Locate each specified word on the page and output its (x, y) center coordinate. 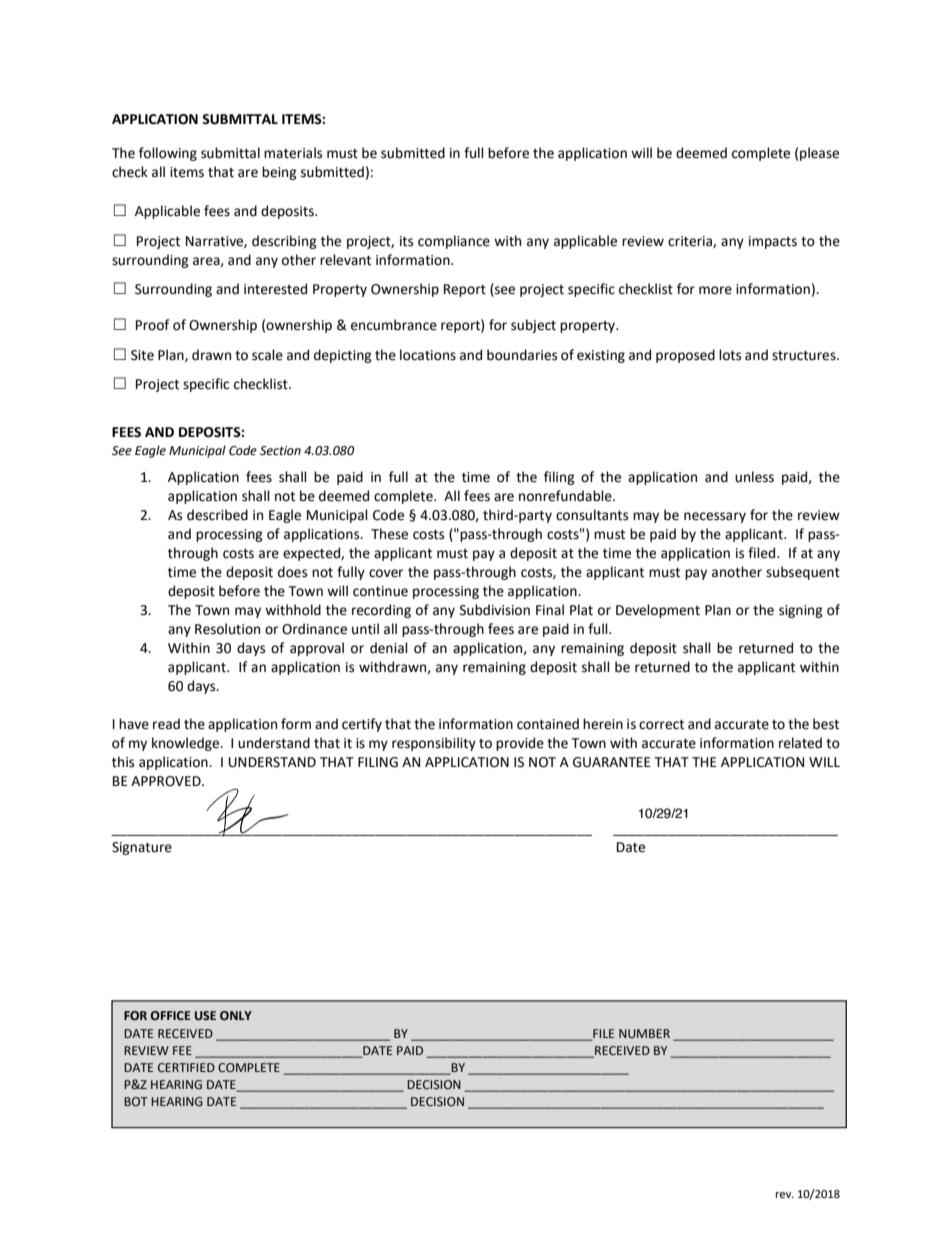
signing (801, 611)
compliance (454, 242)
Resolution (227, 629)
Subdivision (495, 610)
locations (428, 355)
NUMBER (644, 1033)
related (800, 743)
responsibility (434, 744)
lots (730, 355)
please (819, 154)
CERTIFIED (186, 1067)
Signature (142, 848)
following (168, 154)
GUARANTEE (611, 762)
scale (267, 355)
